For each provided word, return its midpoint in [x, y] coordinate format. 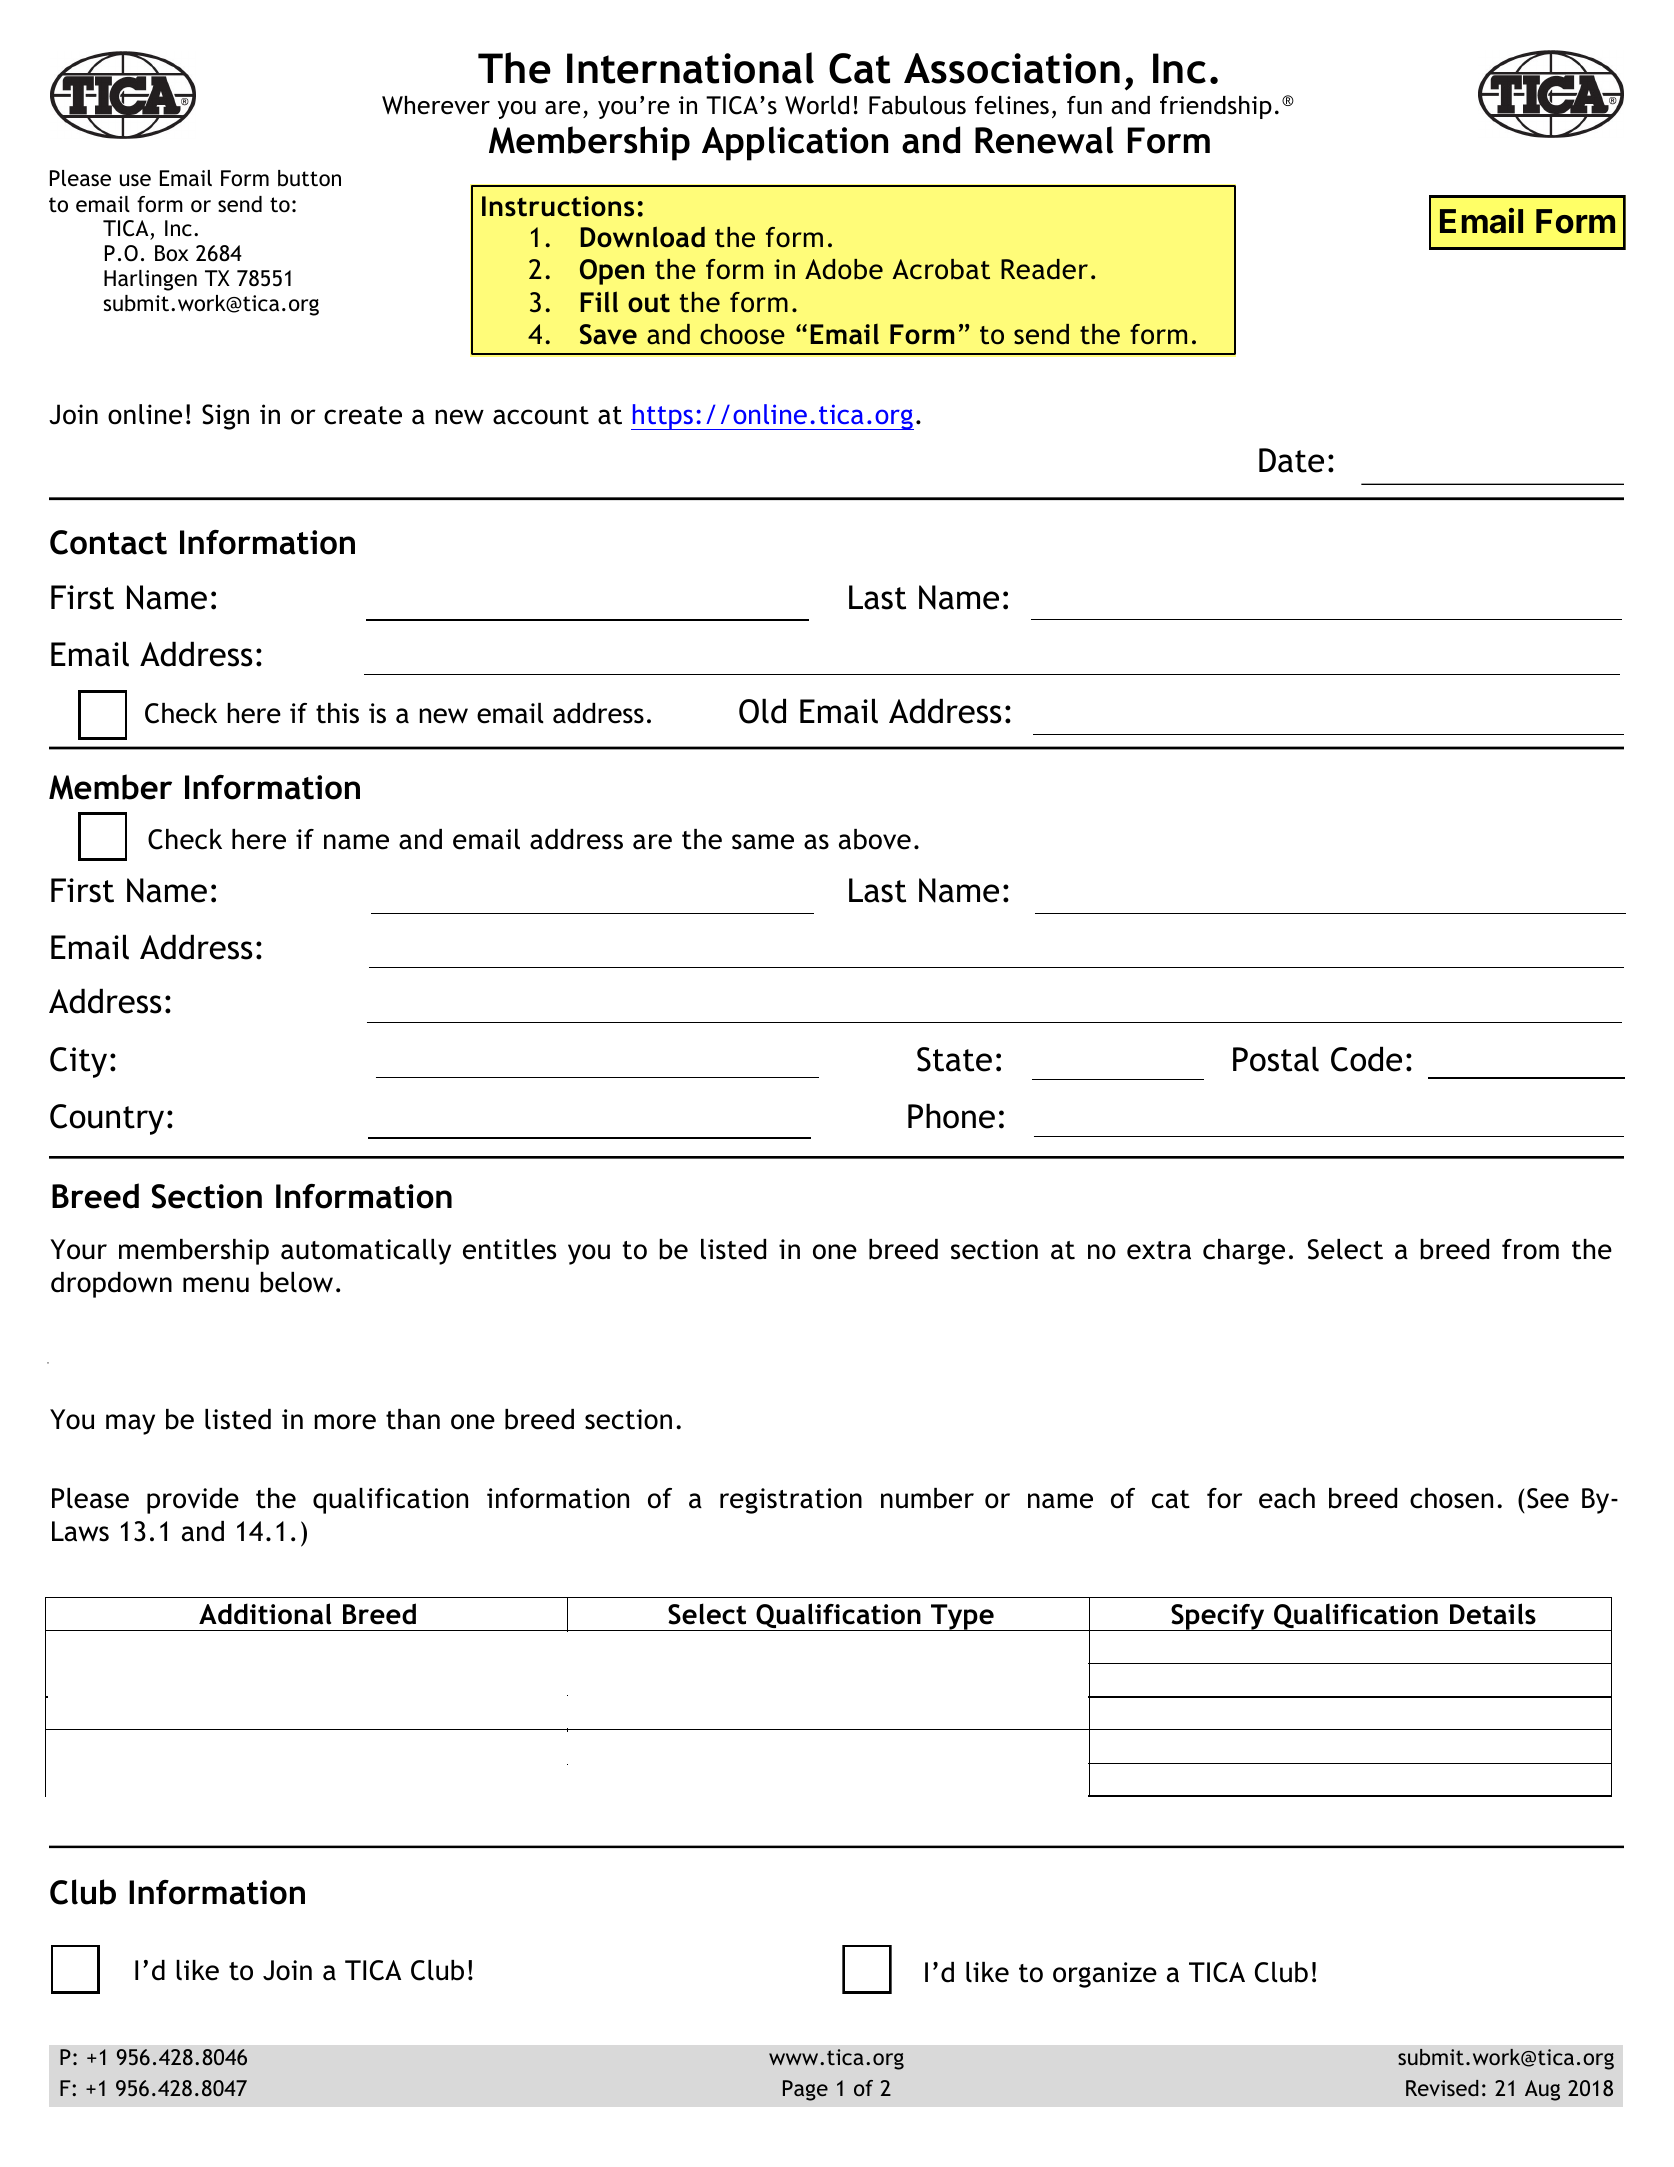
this [337, 713]
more [345, 1422]
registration [791, 1501]
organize [1105, 1975]
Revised [1442, 2088]
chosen [1451, 1498]
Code [1366, 1059]
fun [1084, 105]
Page [805, 2090]
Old [762, 711]
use [135, 180]
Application [795, 143]
